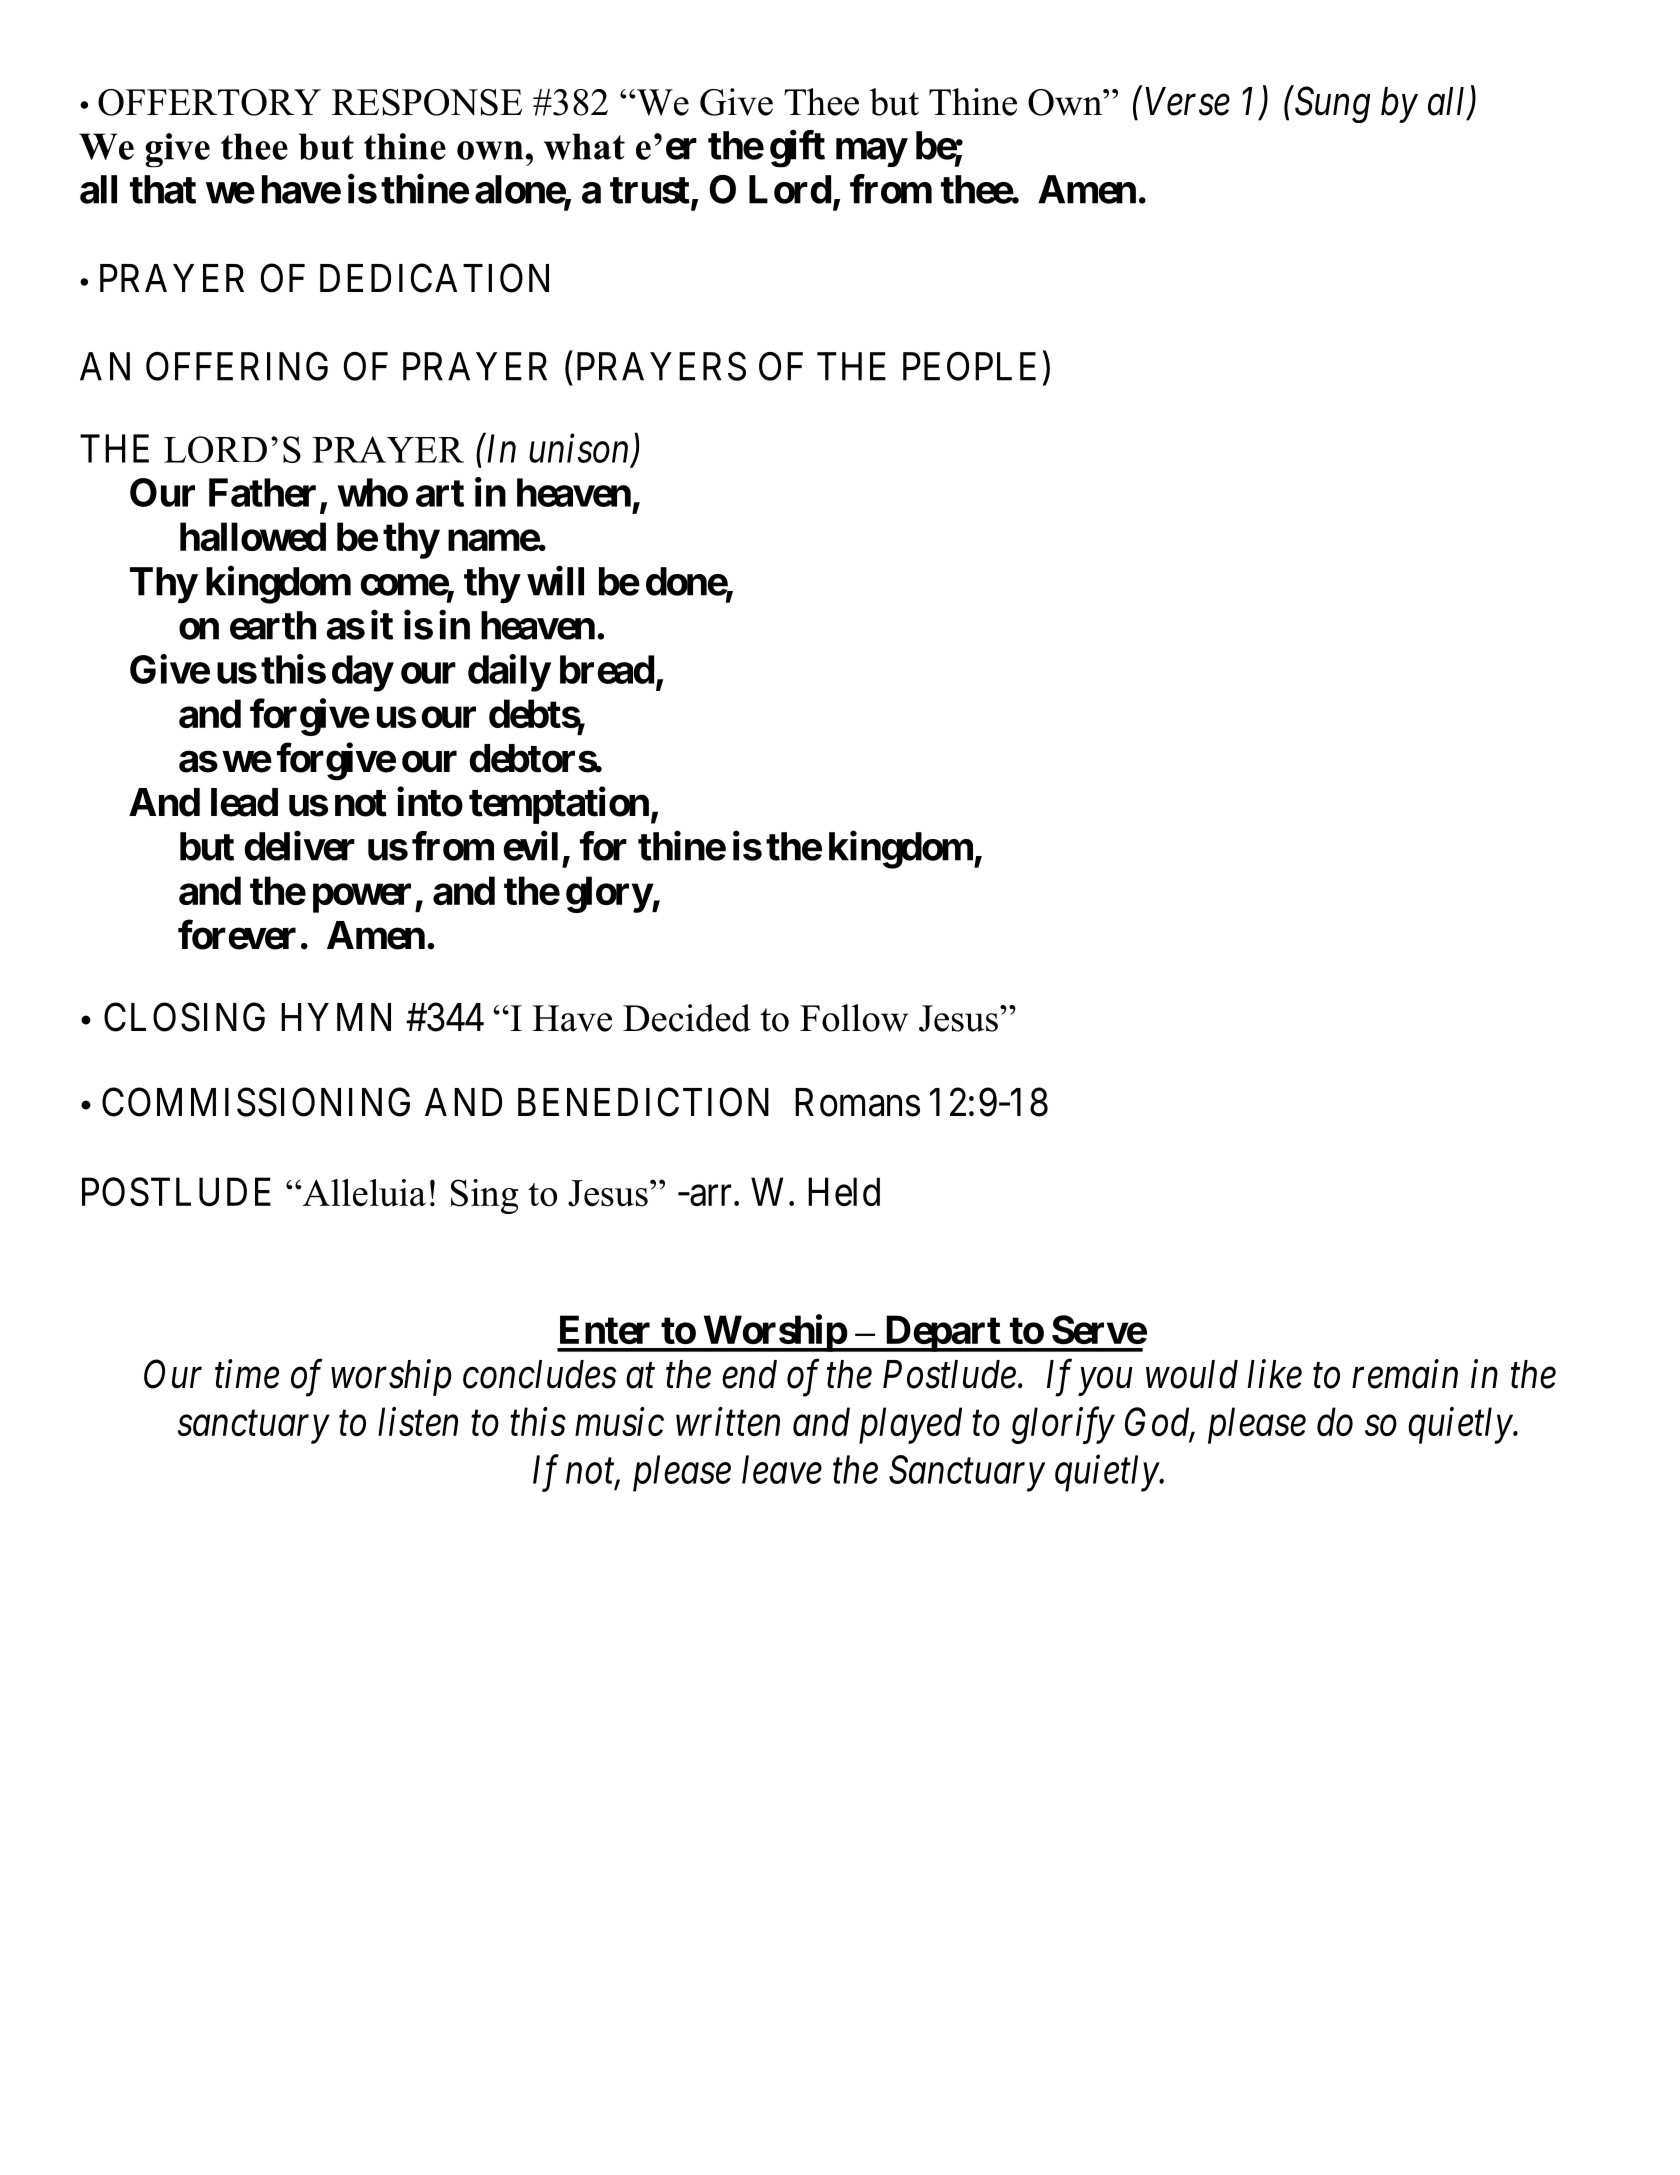 The height and width of the screenshot is (2175, 1680). I want to click on lead, so click(244, 802).
